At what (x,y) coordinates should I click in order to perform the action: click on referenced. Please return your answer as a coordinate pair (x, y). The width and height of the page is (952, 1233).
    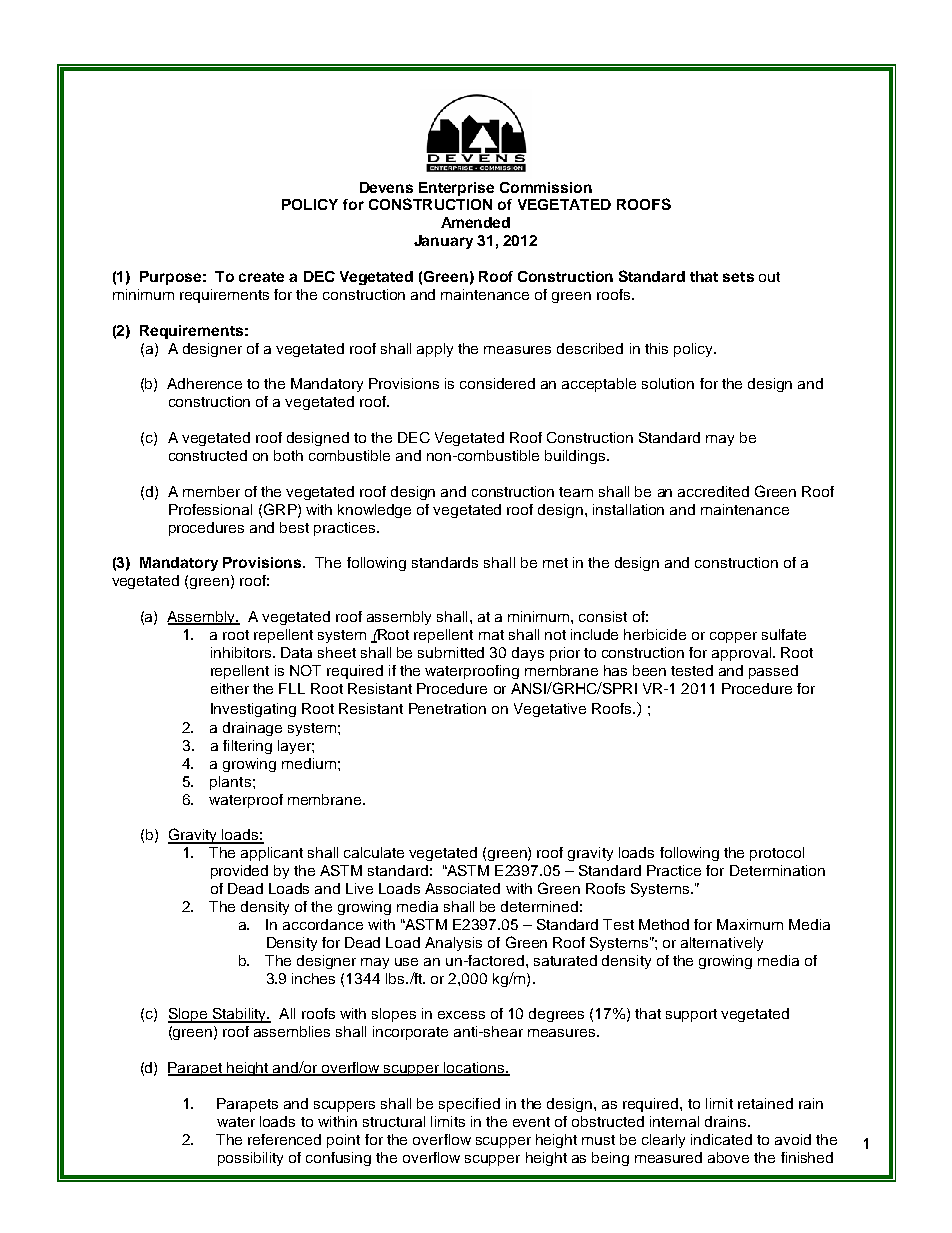
    Looking at the image, I should click on (284, 1139).
